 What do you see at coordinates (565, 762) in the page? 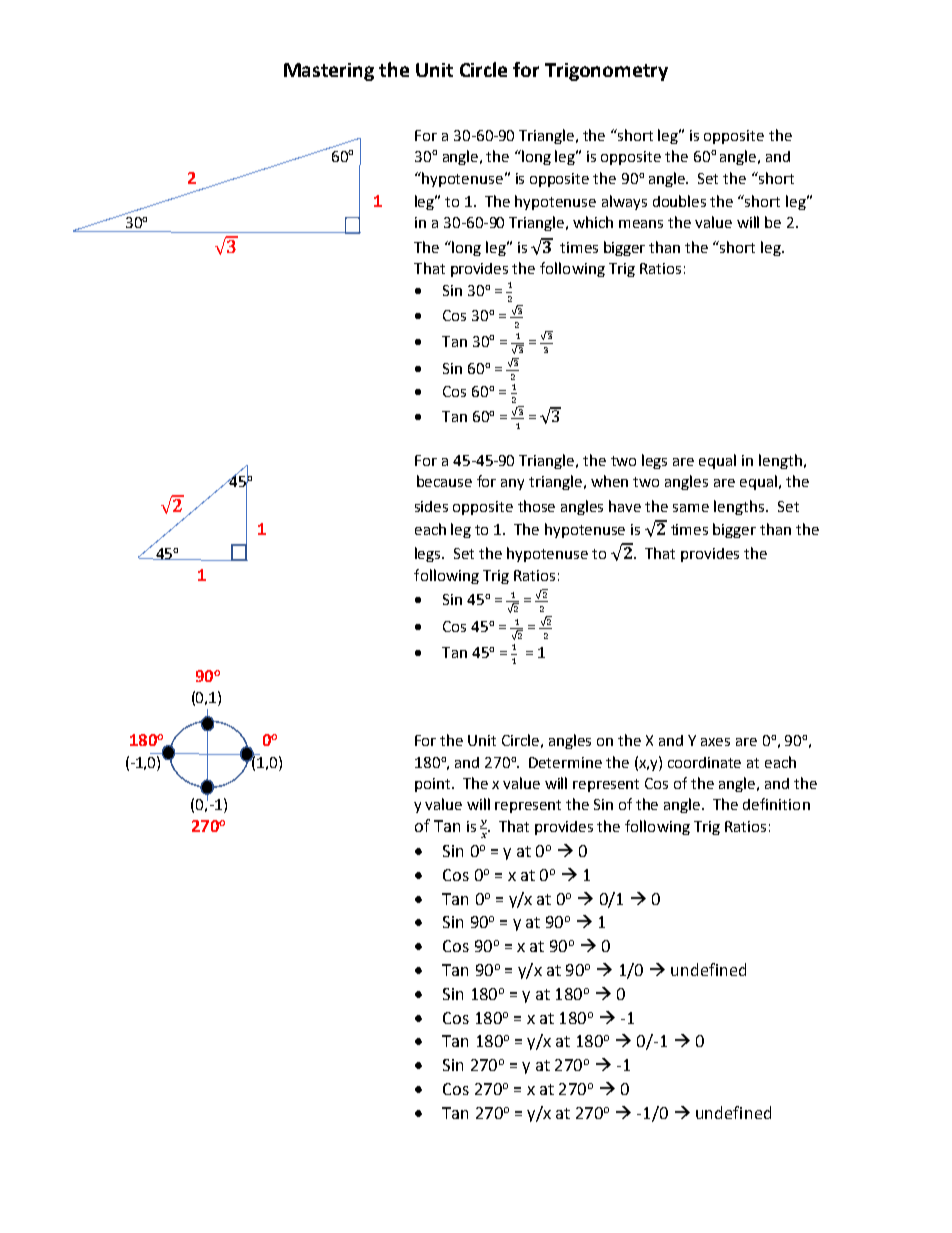
I see `Determine` at bounding box center [565, 762].
